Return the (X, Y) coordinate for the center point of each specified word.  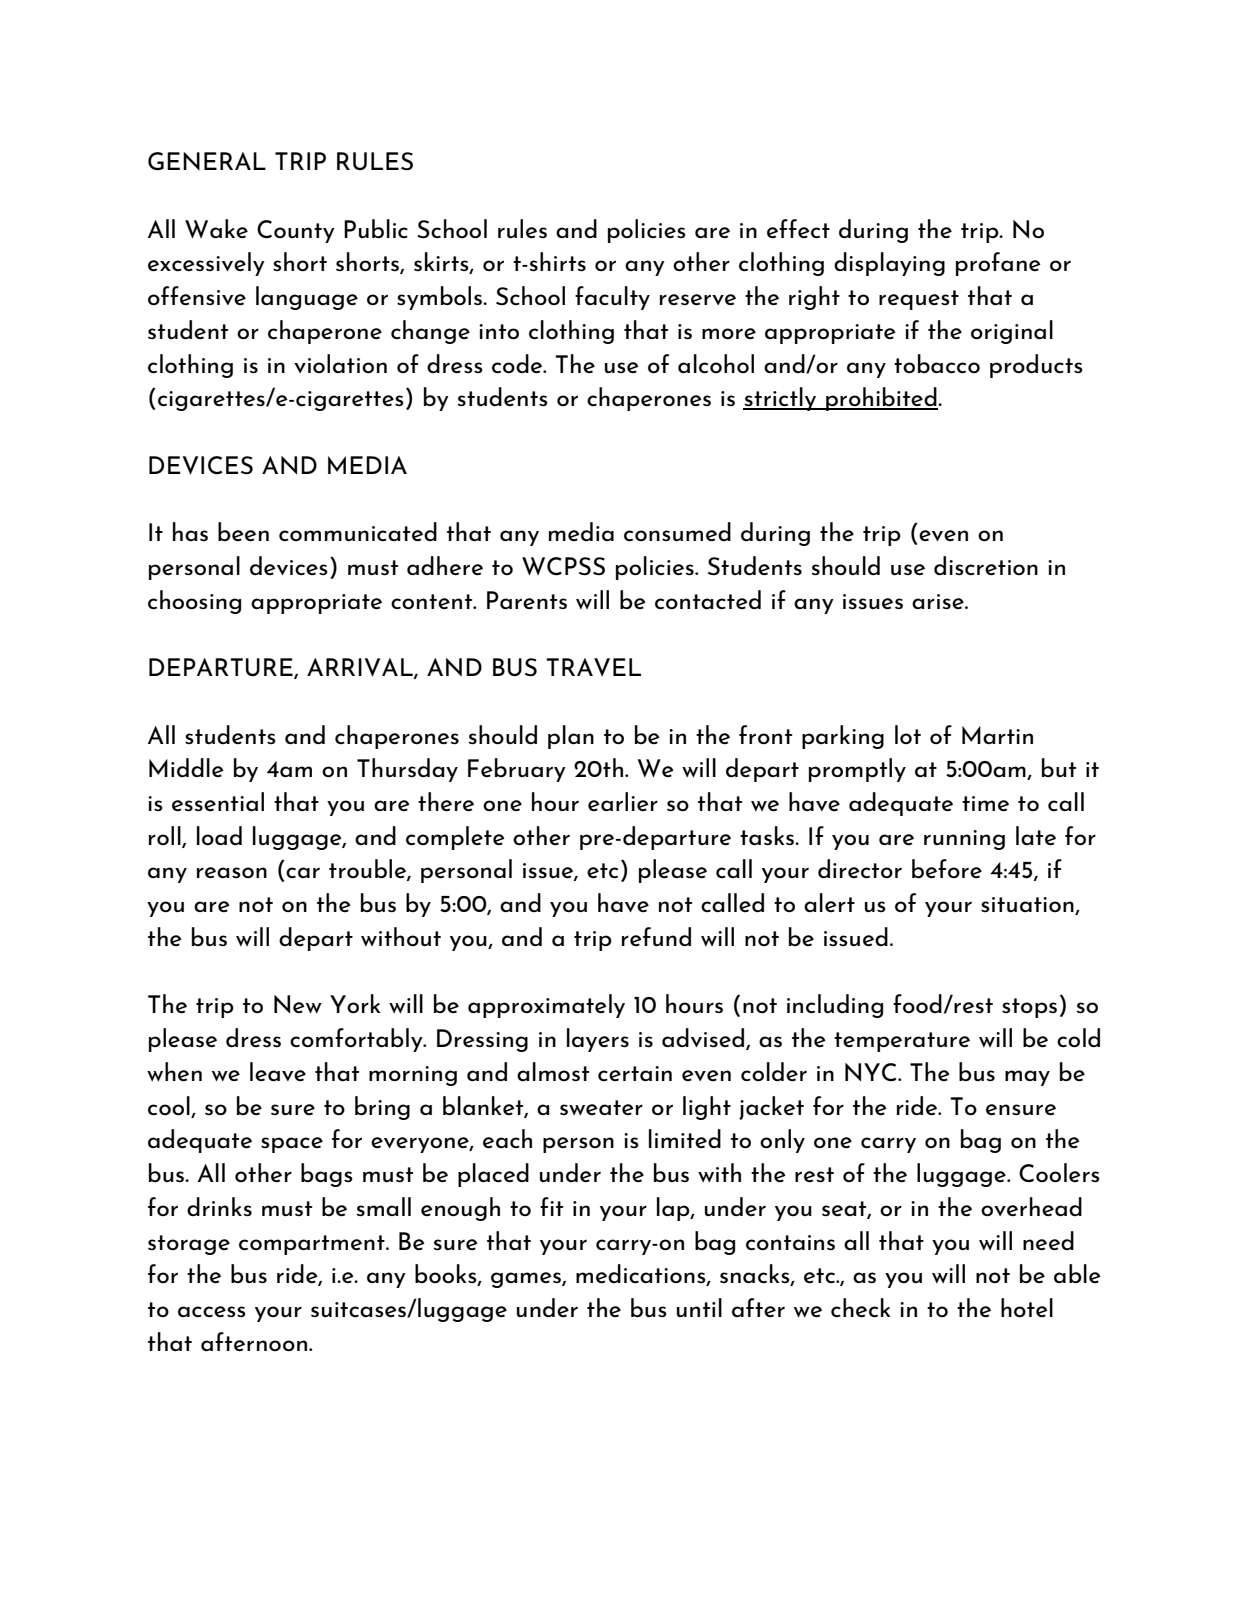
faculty (612, 298)
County (296, 231)
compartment (313, 1245)
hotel (1027, 1307)
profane (998, 264)
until (699, 1307)
